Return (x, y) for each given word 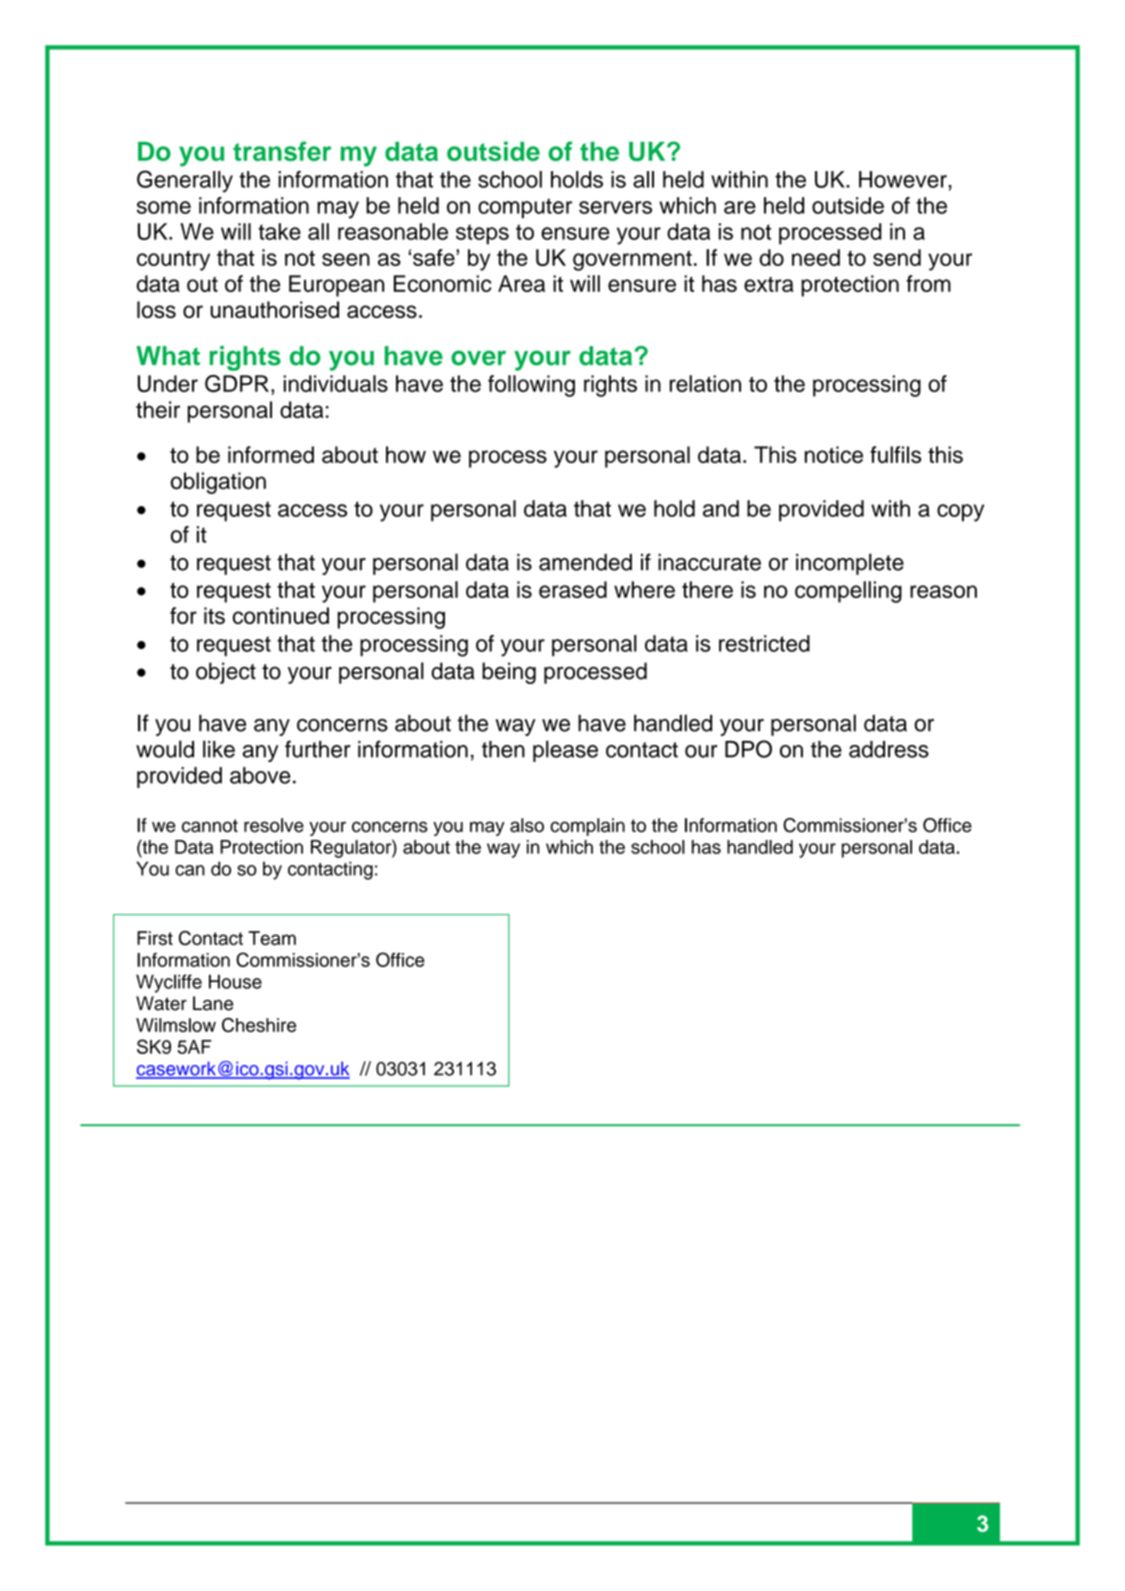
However (904, 179)
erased (573, 589)
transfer (282, 151)
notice (834, 454)
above (260, 775)
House (235, 981)
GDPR (237, 383)
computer (525, 208)
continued (281, 615)
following (531, 386)
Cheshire (259, 1025)
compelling (848, 592)
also (527, 825)
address (889, 749)
